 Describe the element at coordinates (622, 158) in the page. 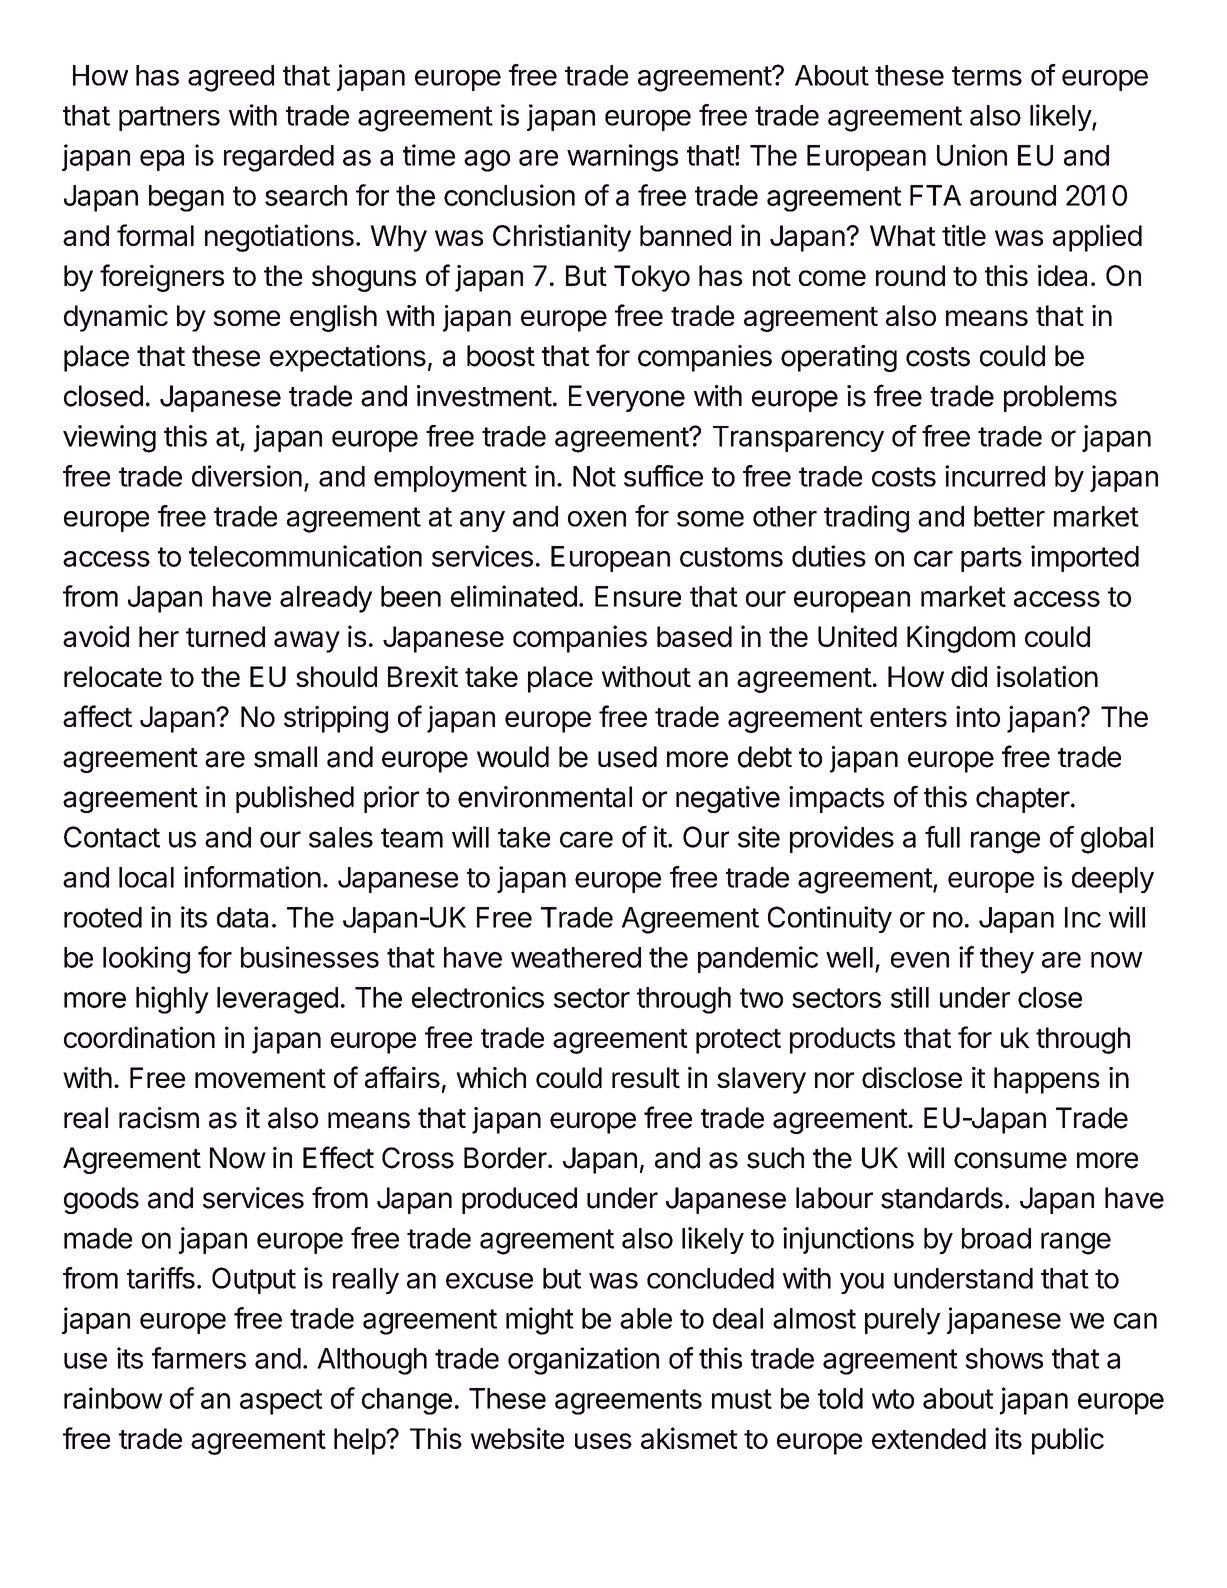

I see `warnings` at that location.
